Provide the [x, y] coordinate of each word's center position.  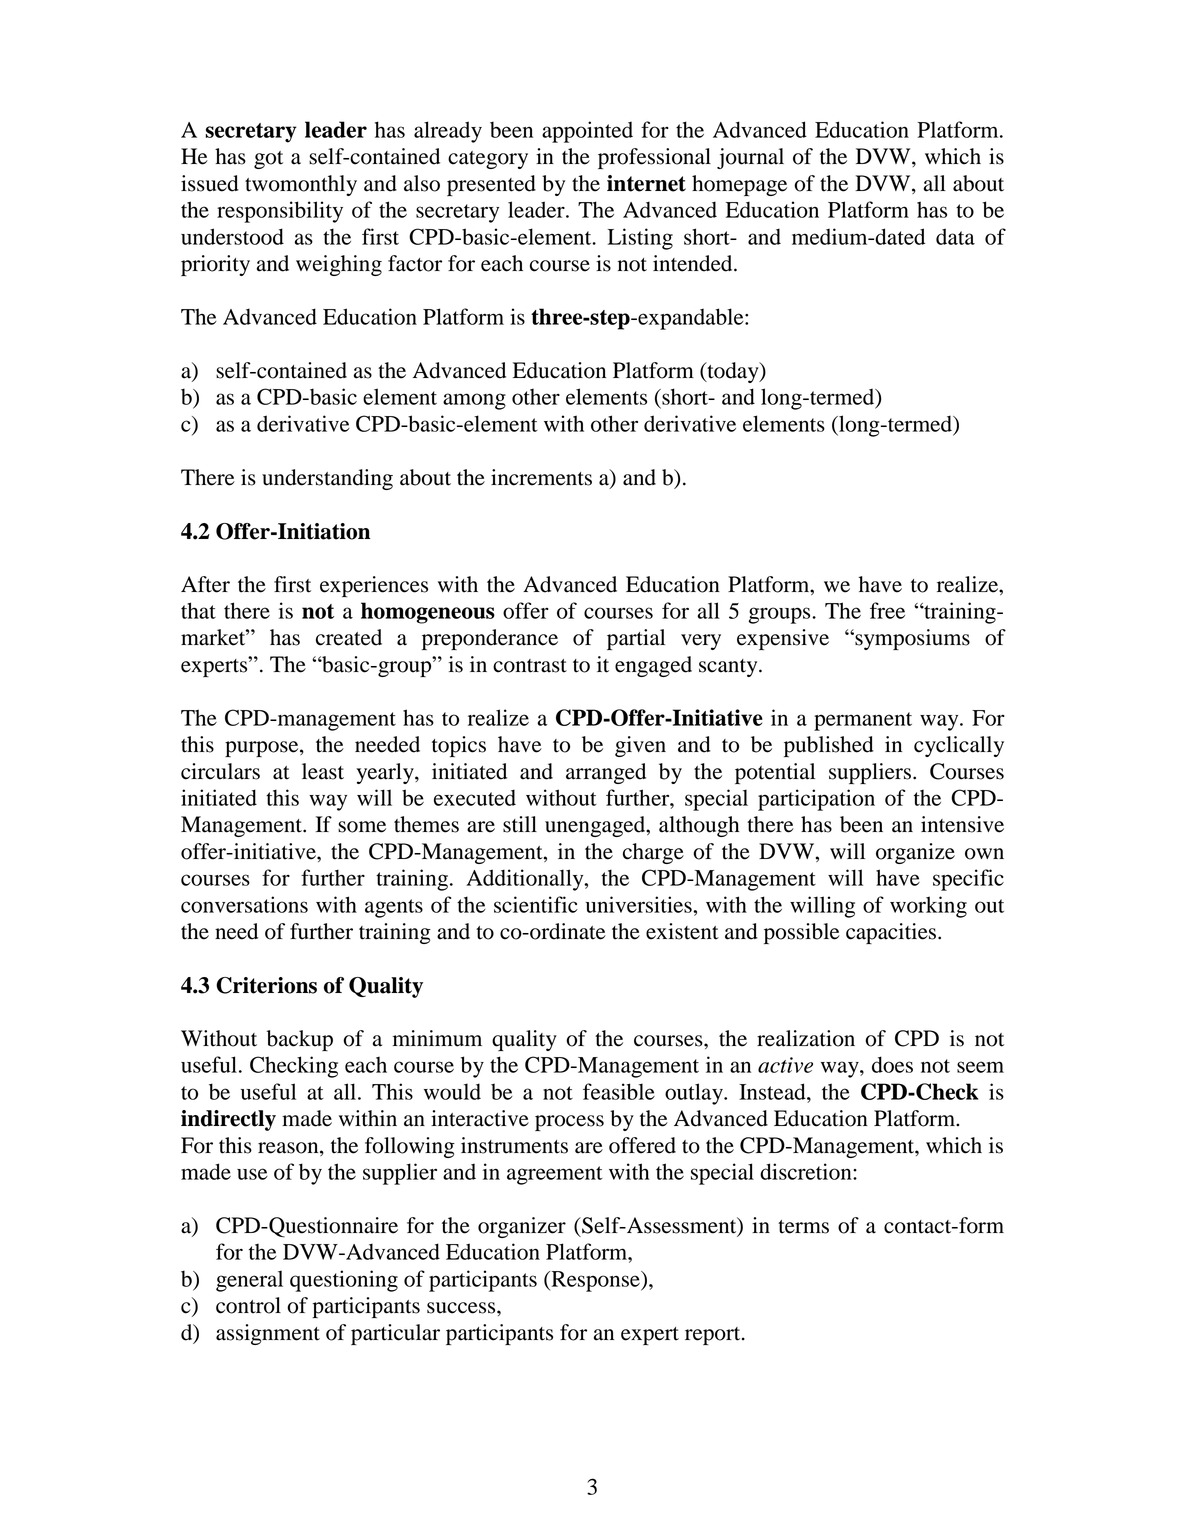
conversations [244, 904]
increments [541, 477]
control [248, 1305]
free [887, 610]
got [268, 160]
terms [803, 1227]
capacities [891, 933]
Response [595, 1281]
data [955, 236]
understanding [327, 479]
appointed [587, 132]
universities [640, 904]
